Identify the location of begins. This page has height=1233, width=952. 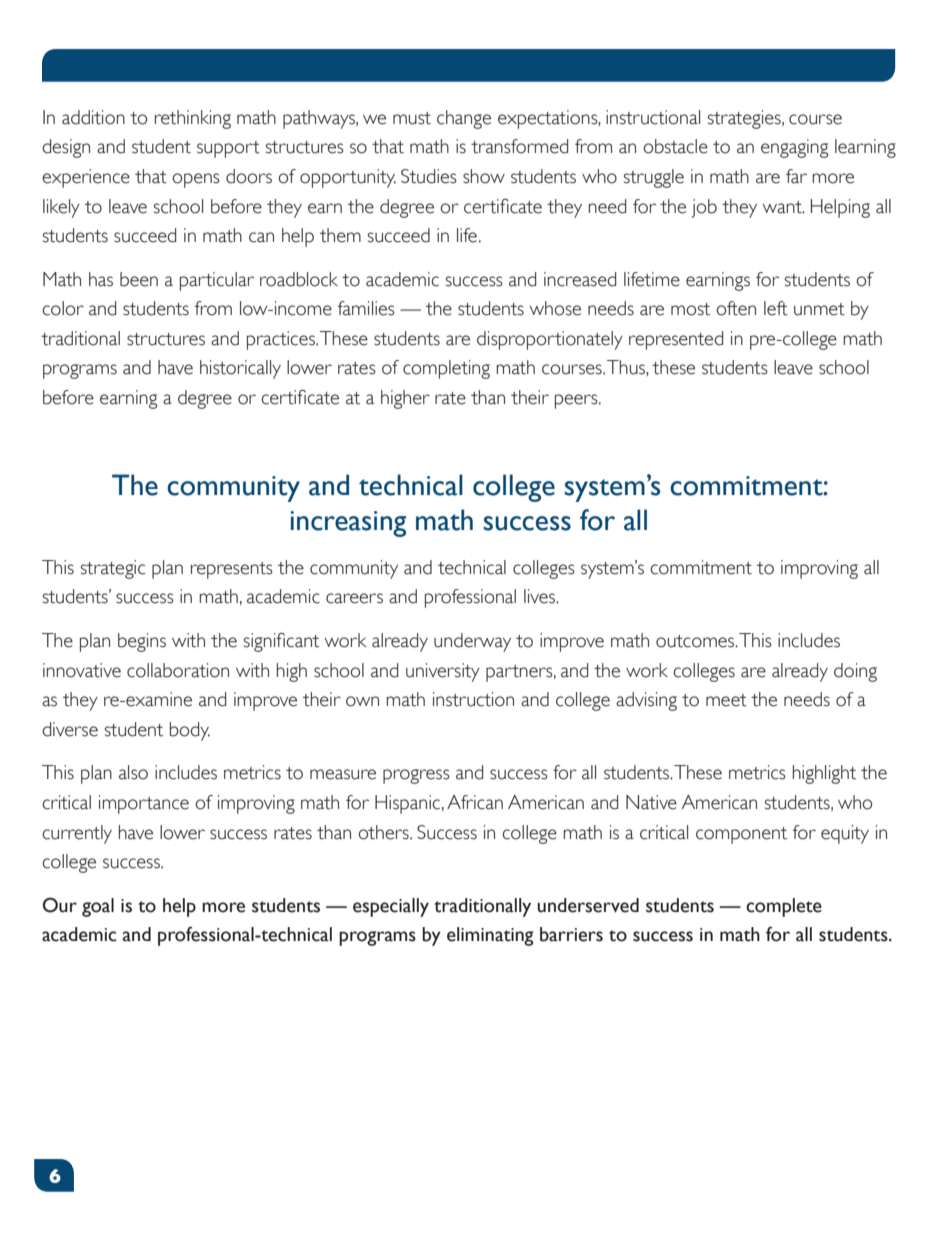
(142, 642).
